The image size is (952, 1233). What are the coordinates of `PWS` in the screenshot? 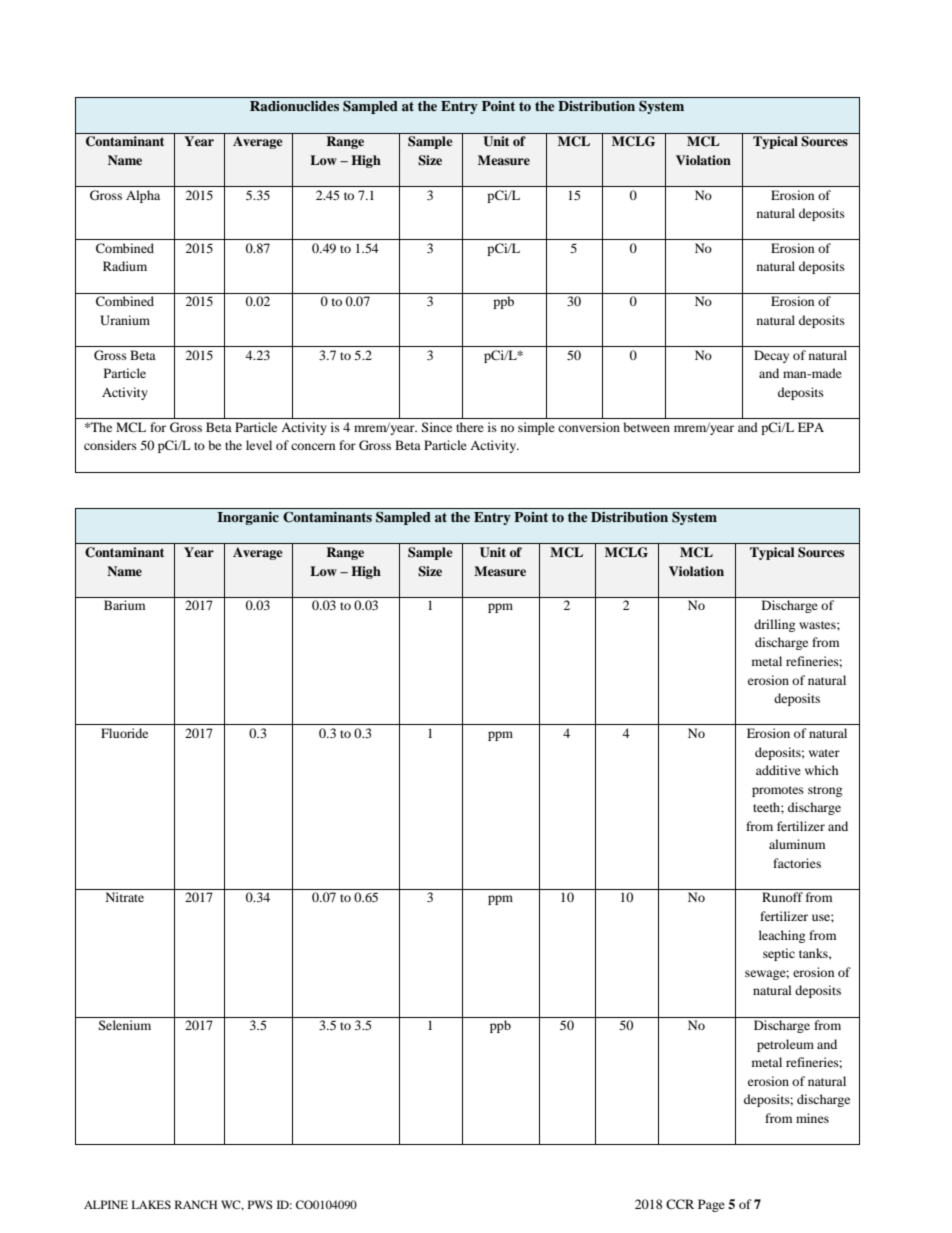 It's located at (260, 1204).
